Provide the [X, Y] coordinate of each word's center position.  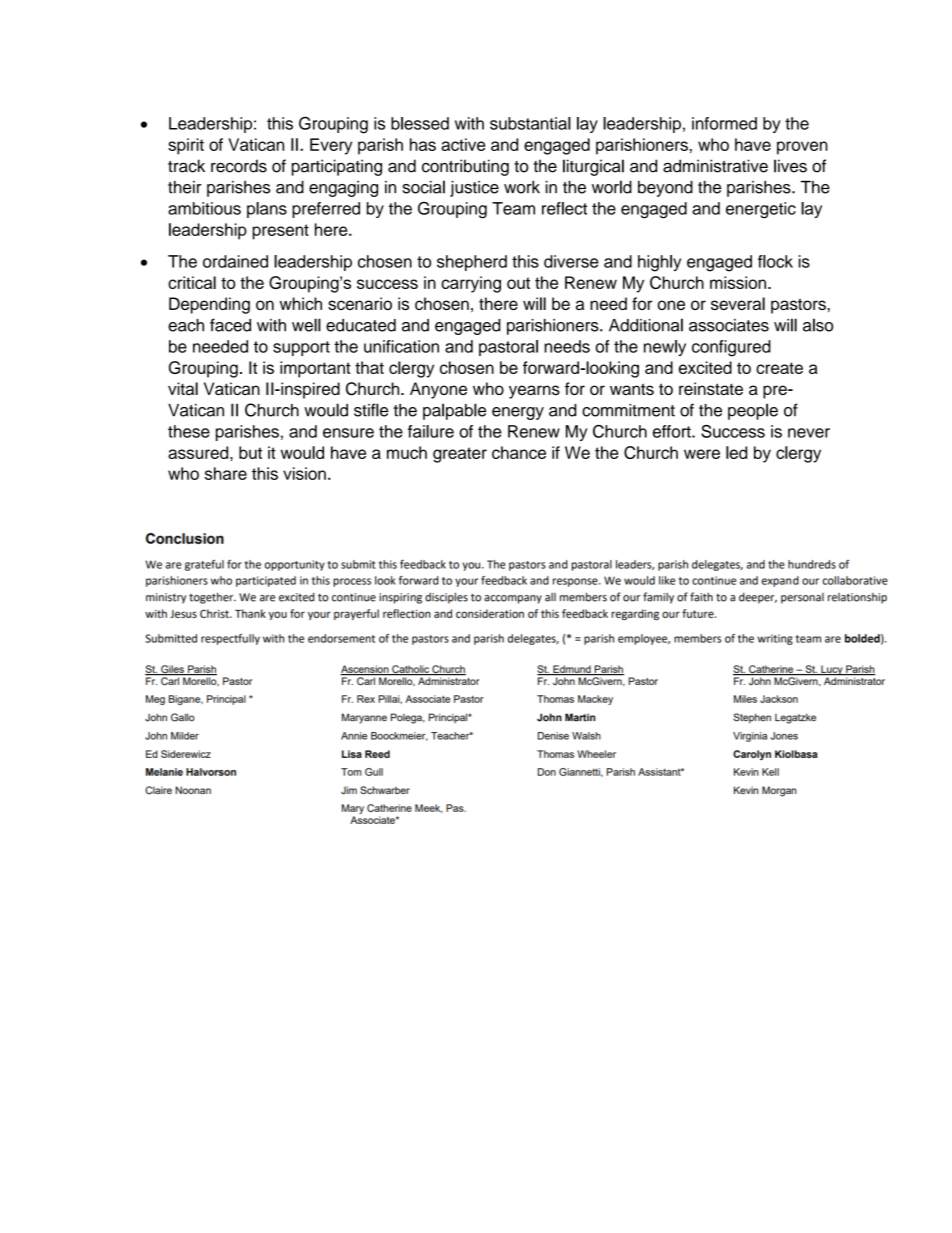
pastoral [508, 348]
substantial [530, 123]
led [736, 452]
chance [519, 452]
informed [724, 123]
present [280, 232]
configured [731, 348]
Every [331, 146]
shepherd [472, 263]
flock [775, 261]
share [226, 473]
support [301, 348]
